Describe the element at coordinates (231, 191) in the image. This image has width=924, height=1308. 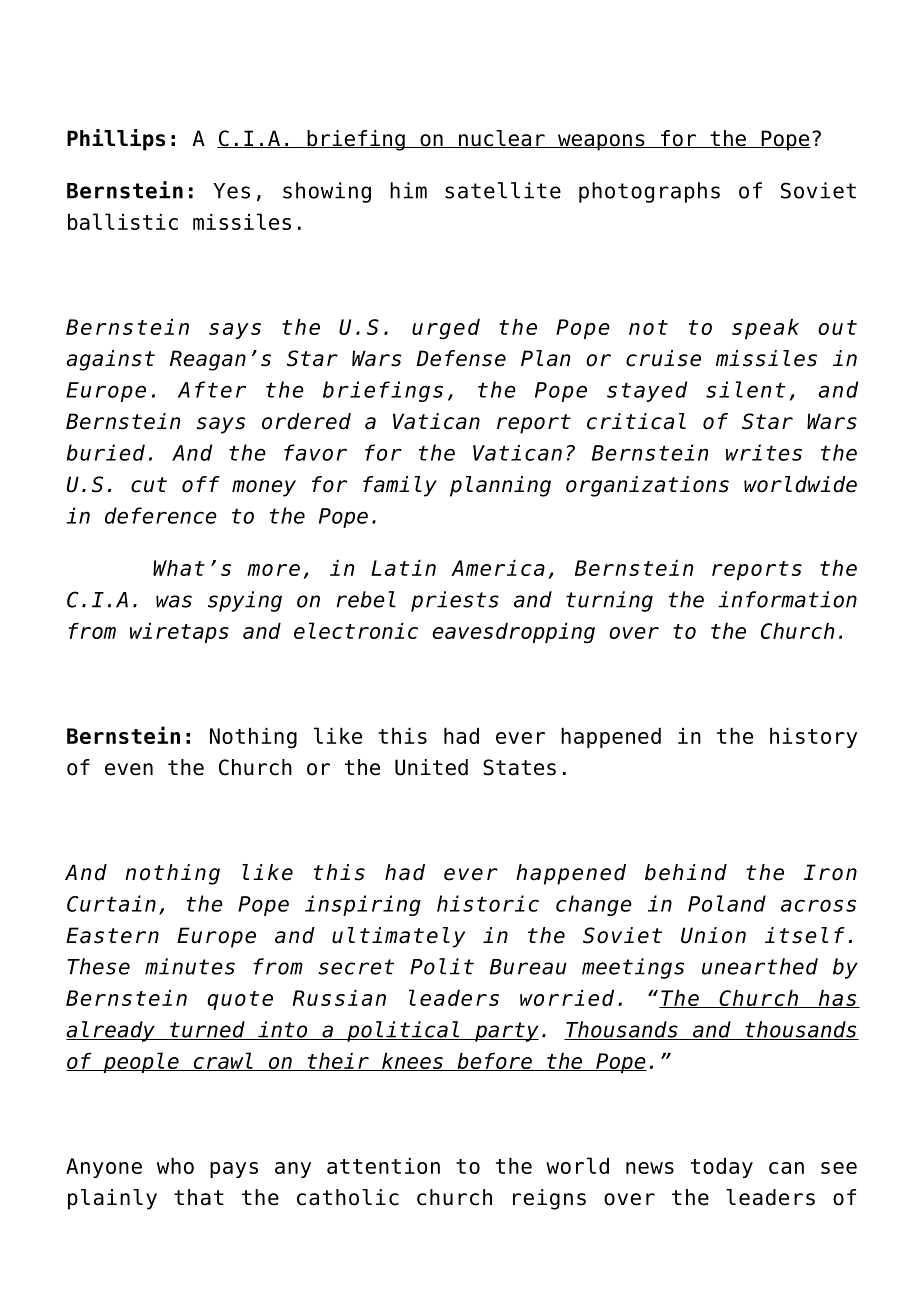
I see `Yes` at that location.
